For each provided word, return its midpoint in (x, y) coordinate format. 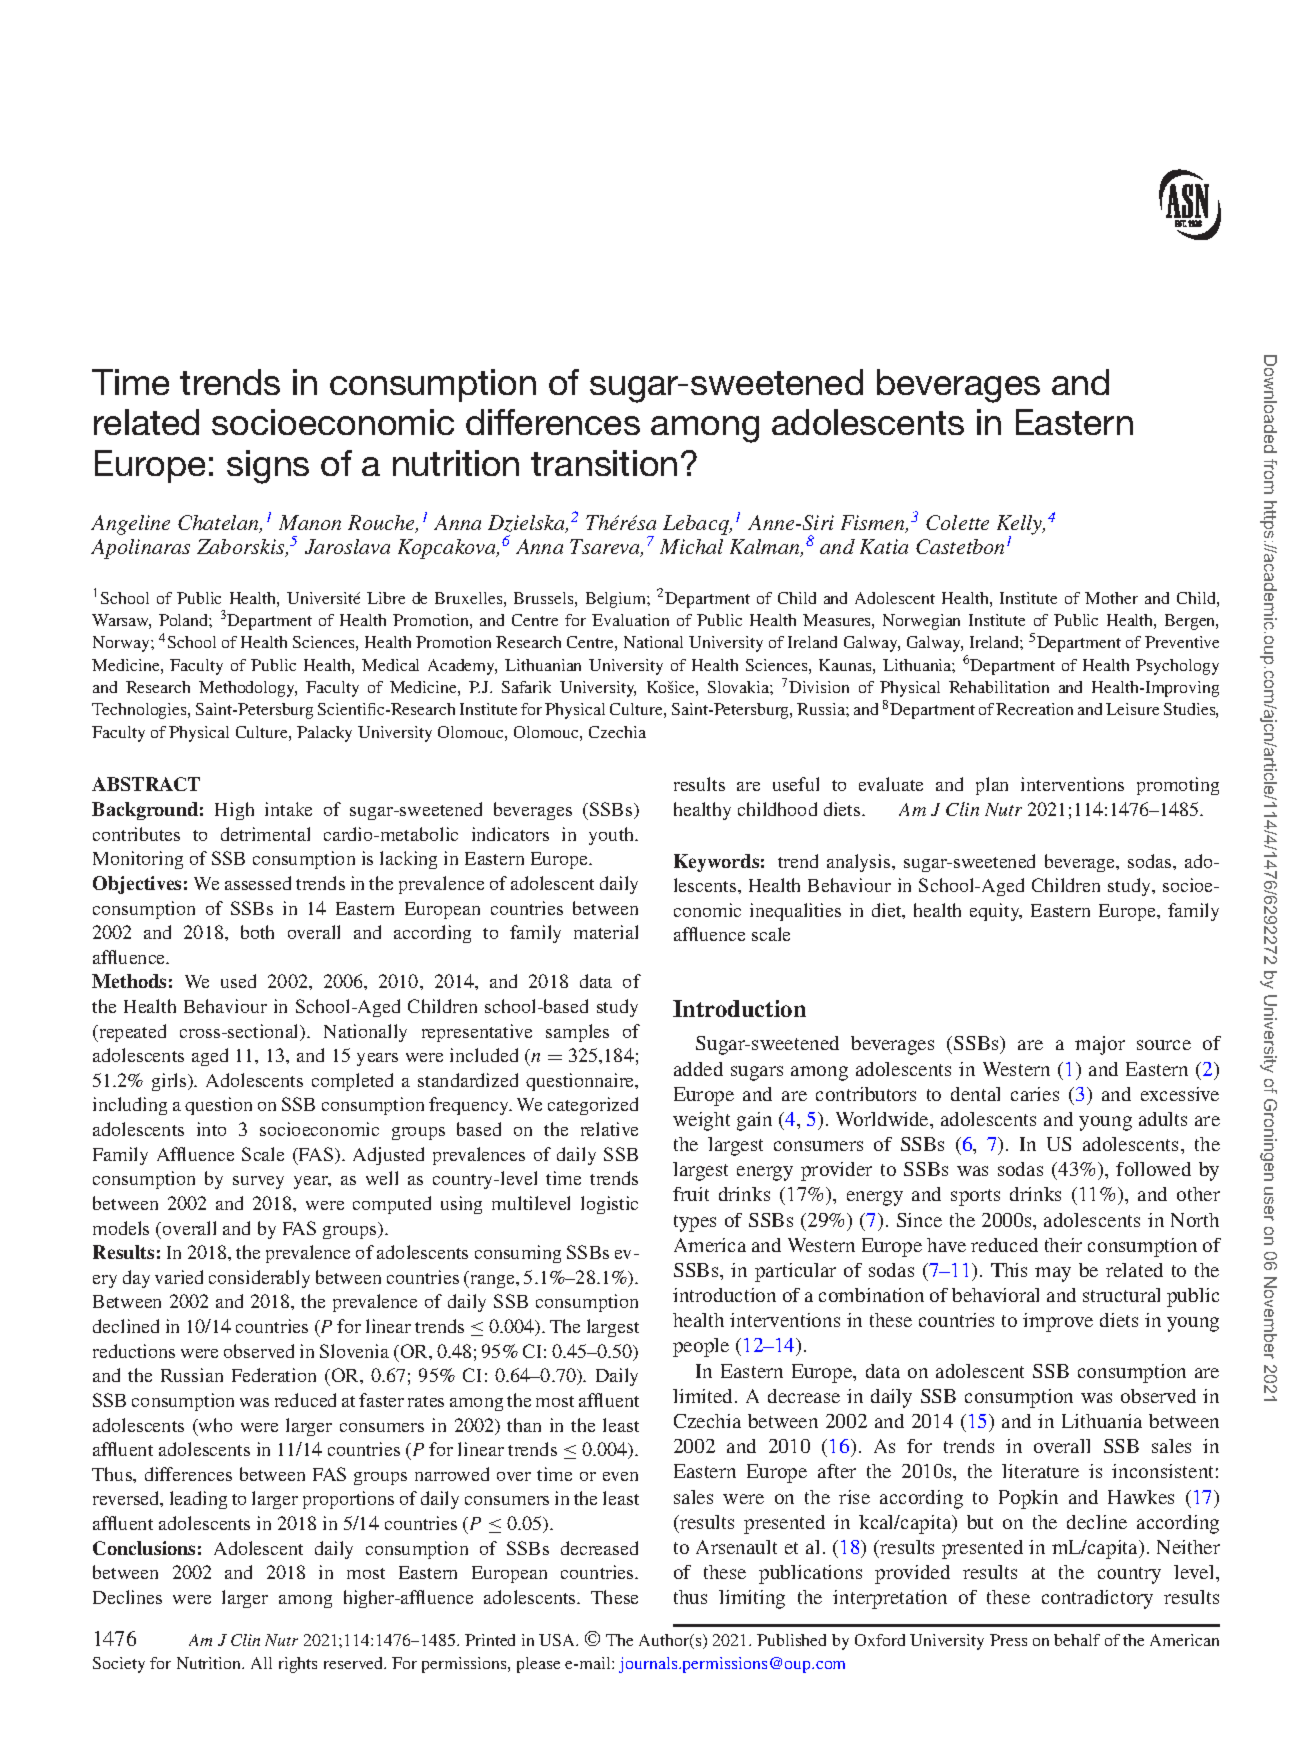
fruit (691, 1194)
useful (796, 784)
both (257, 932)
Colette (957, 522)
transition (604, 463)
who (214, 1425)
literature (1040, 1471)
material (606, 932)
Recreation (1034, 709)
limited (704, 1396)
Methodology (248, 689)
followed (1153, 1169)
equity (996, 912)
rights (298, 1665)
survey (258, 1182)
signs (268, 467)
